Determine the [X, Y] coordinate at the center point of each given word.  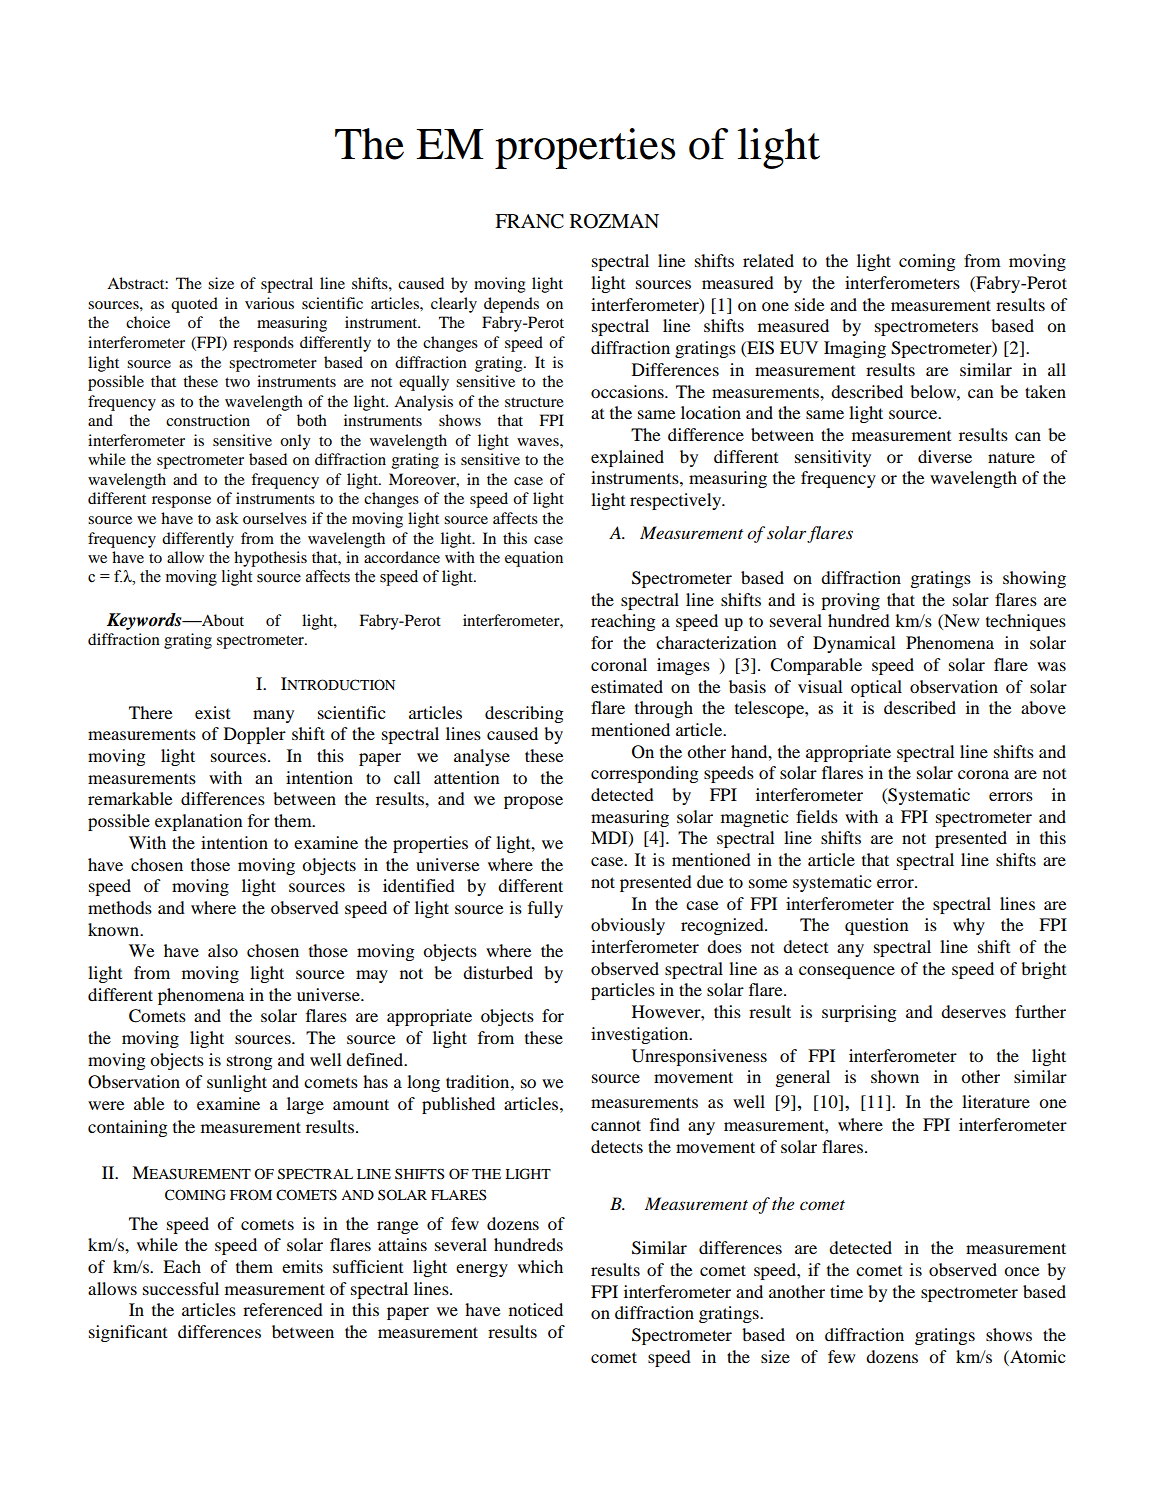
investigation [641, 1035]
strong [249, 1062]
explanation [199, 822]
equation [534, 559]
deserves [973, 1011]
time [846, 1291]
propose [533, 802]
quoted [194, 305]
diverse [945, 456]
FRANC [529, 221]
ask [227, 518]
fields [817, 816]
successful [181, 1288]
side [810, 304]
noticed [536, 1309]
